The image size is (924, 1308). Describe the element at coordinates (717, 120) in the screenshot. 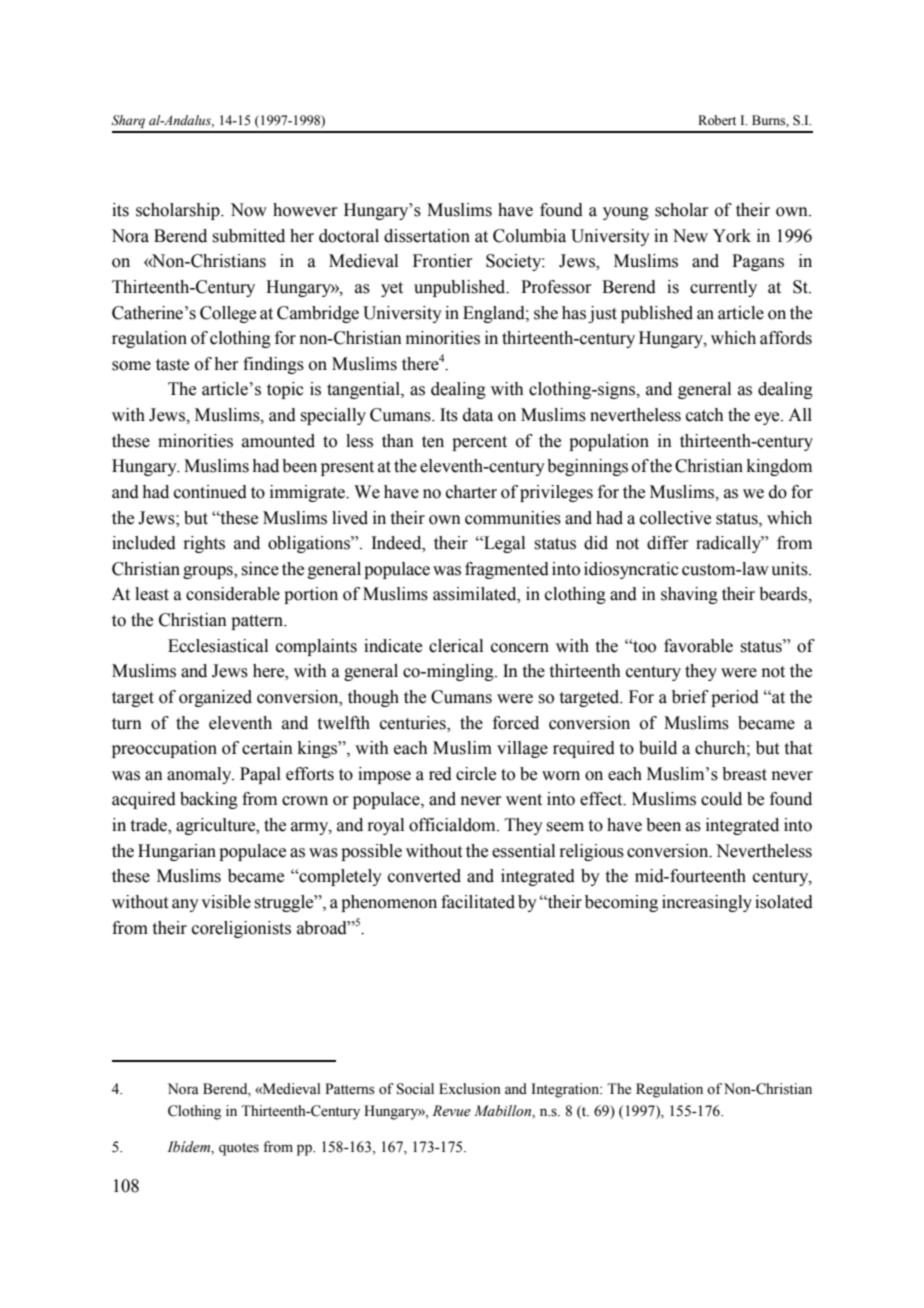

I see `Robert` at that location.
